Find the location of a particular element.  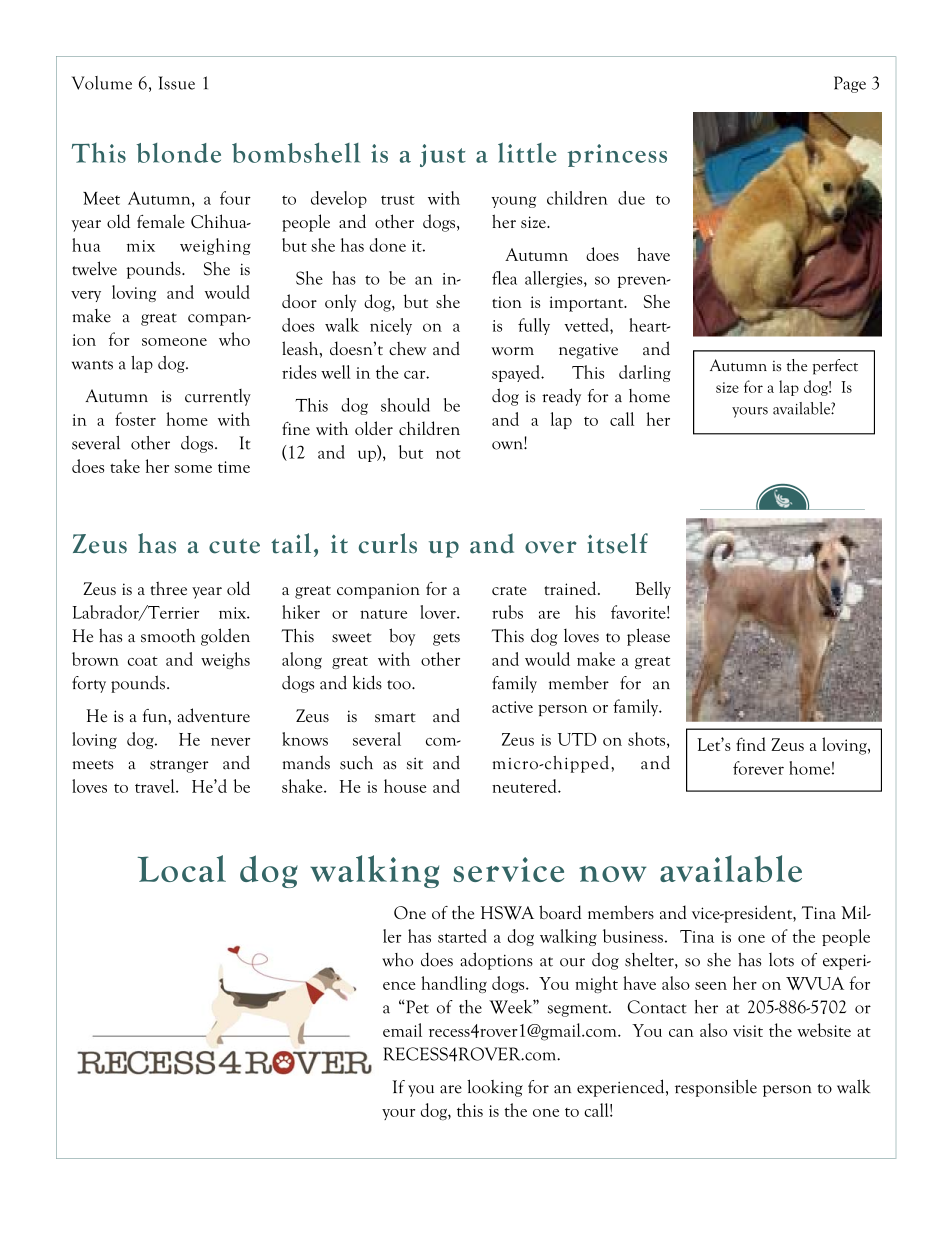

email is located at coordinates (402, 1030).
